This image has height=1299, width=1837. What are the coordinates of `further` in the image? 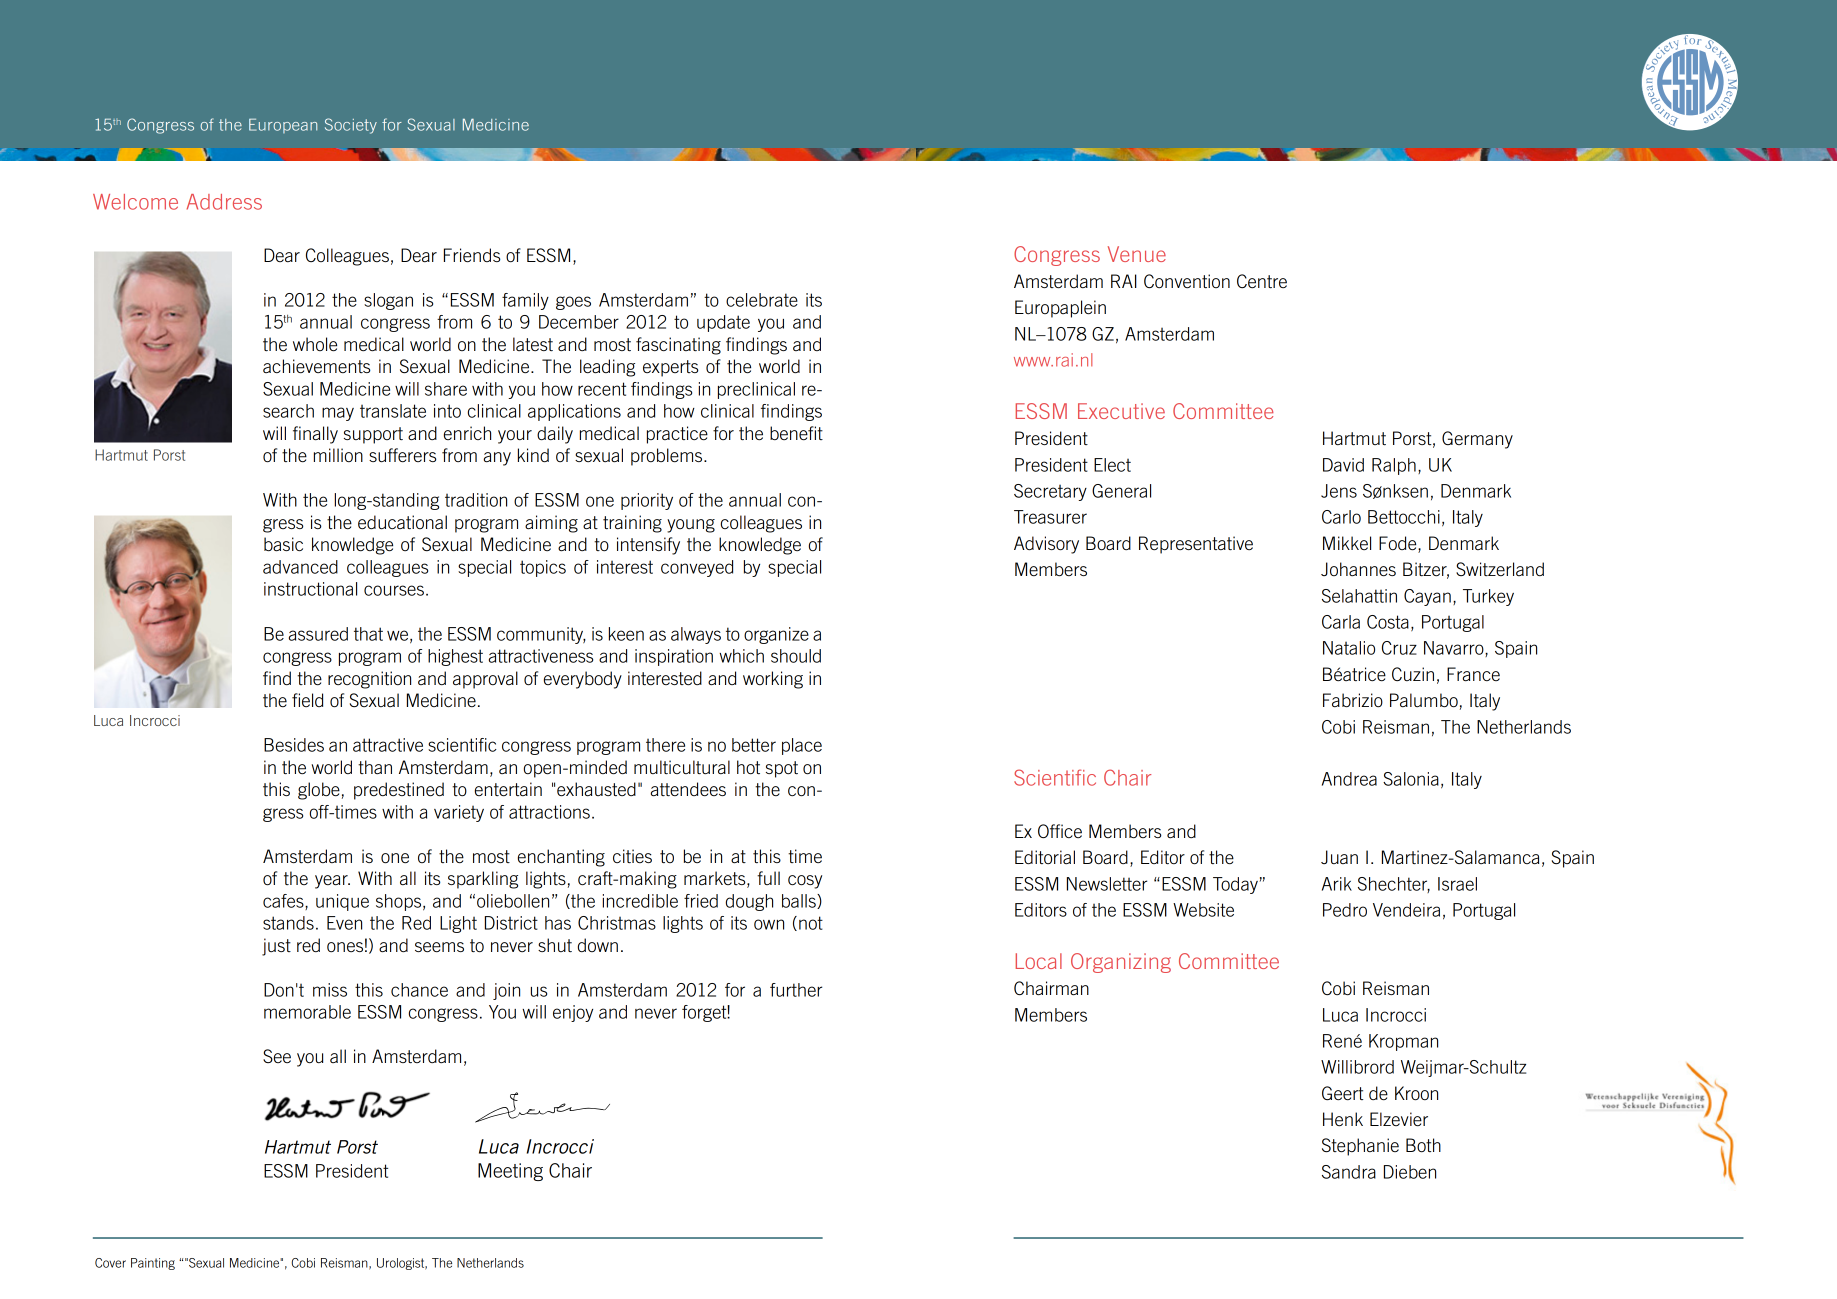 It's located at (796, 990).
